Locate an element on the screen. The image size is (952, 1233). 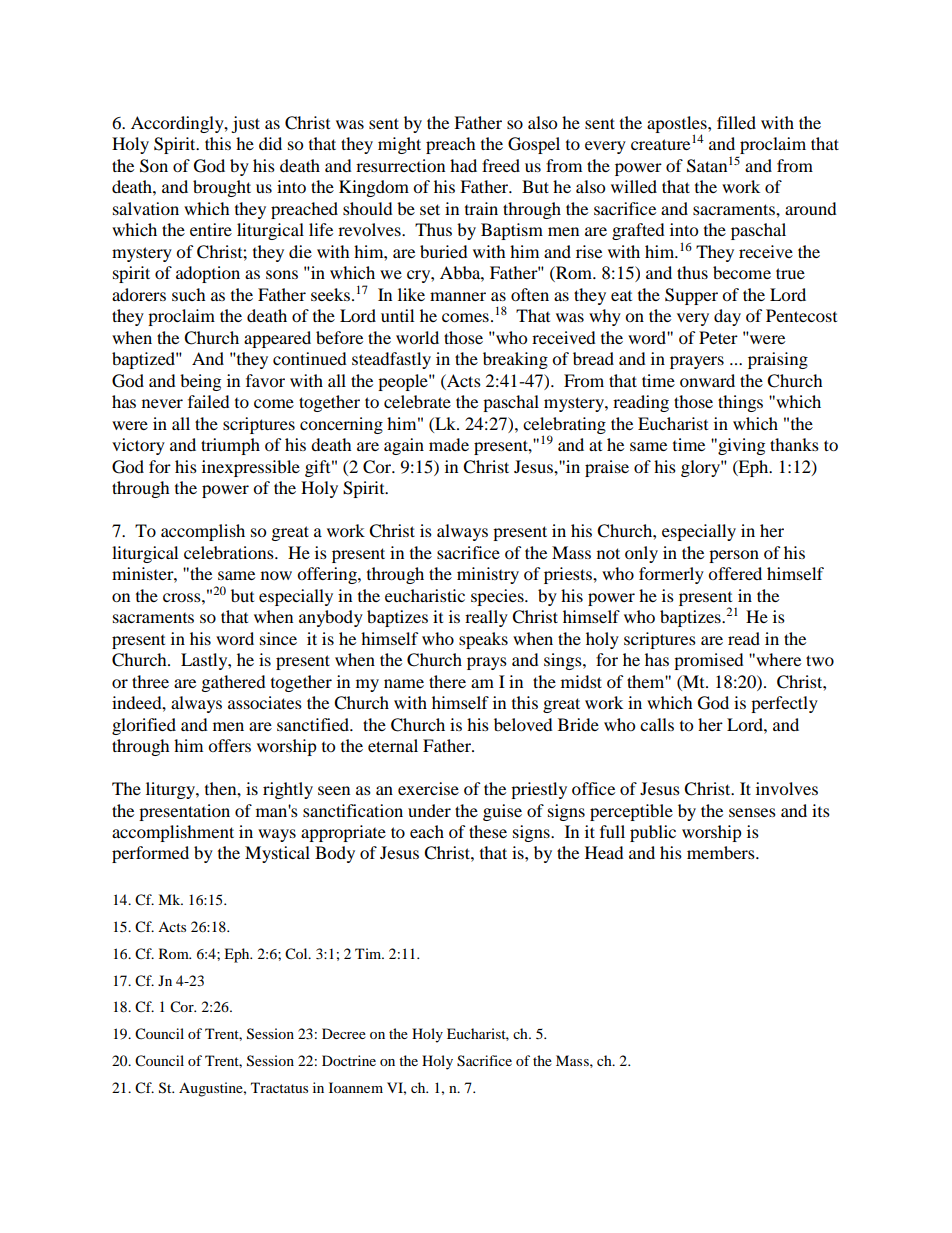
really is located at coordinates (486, 618).
